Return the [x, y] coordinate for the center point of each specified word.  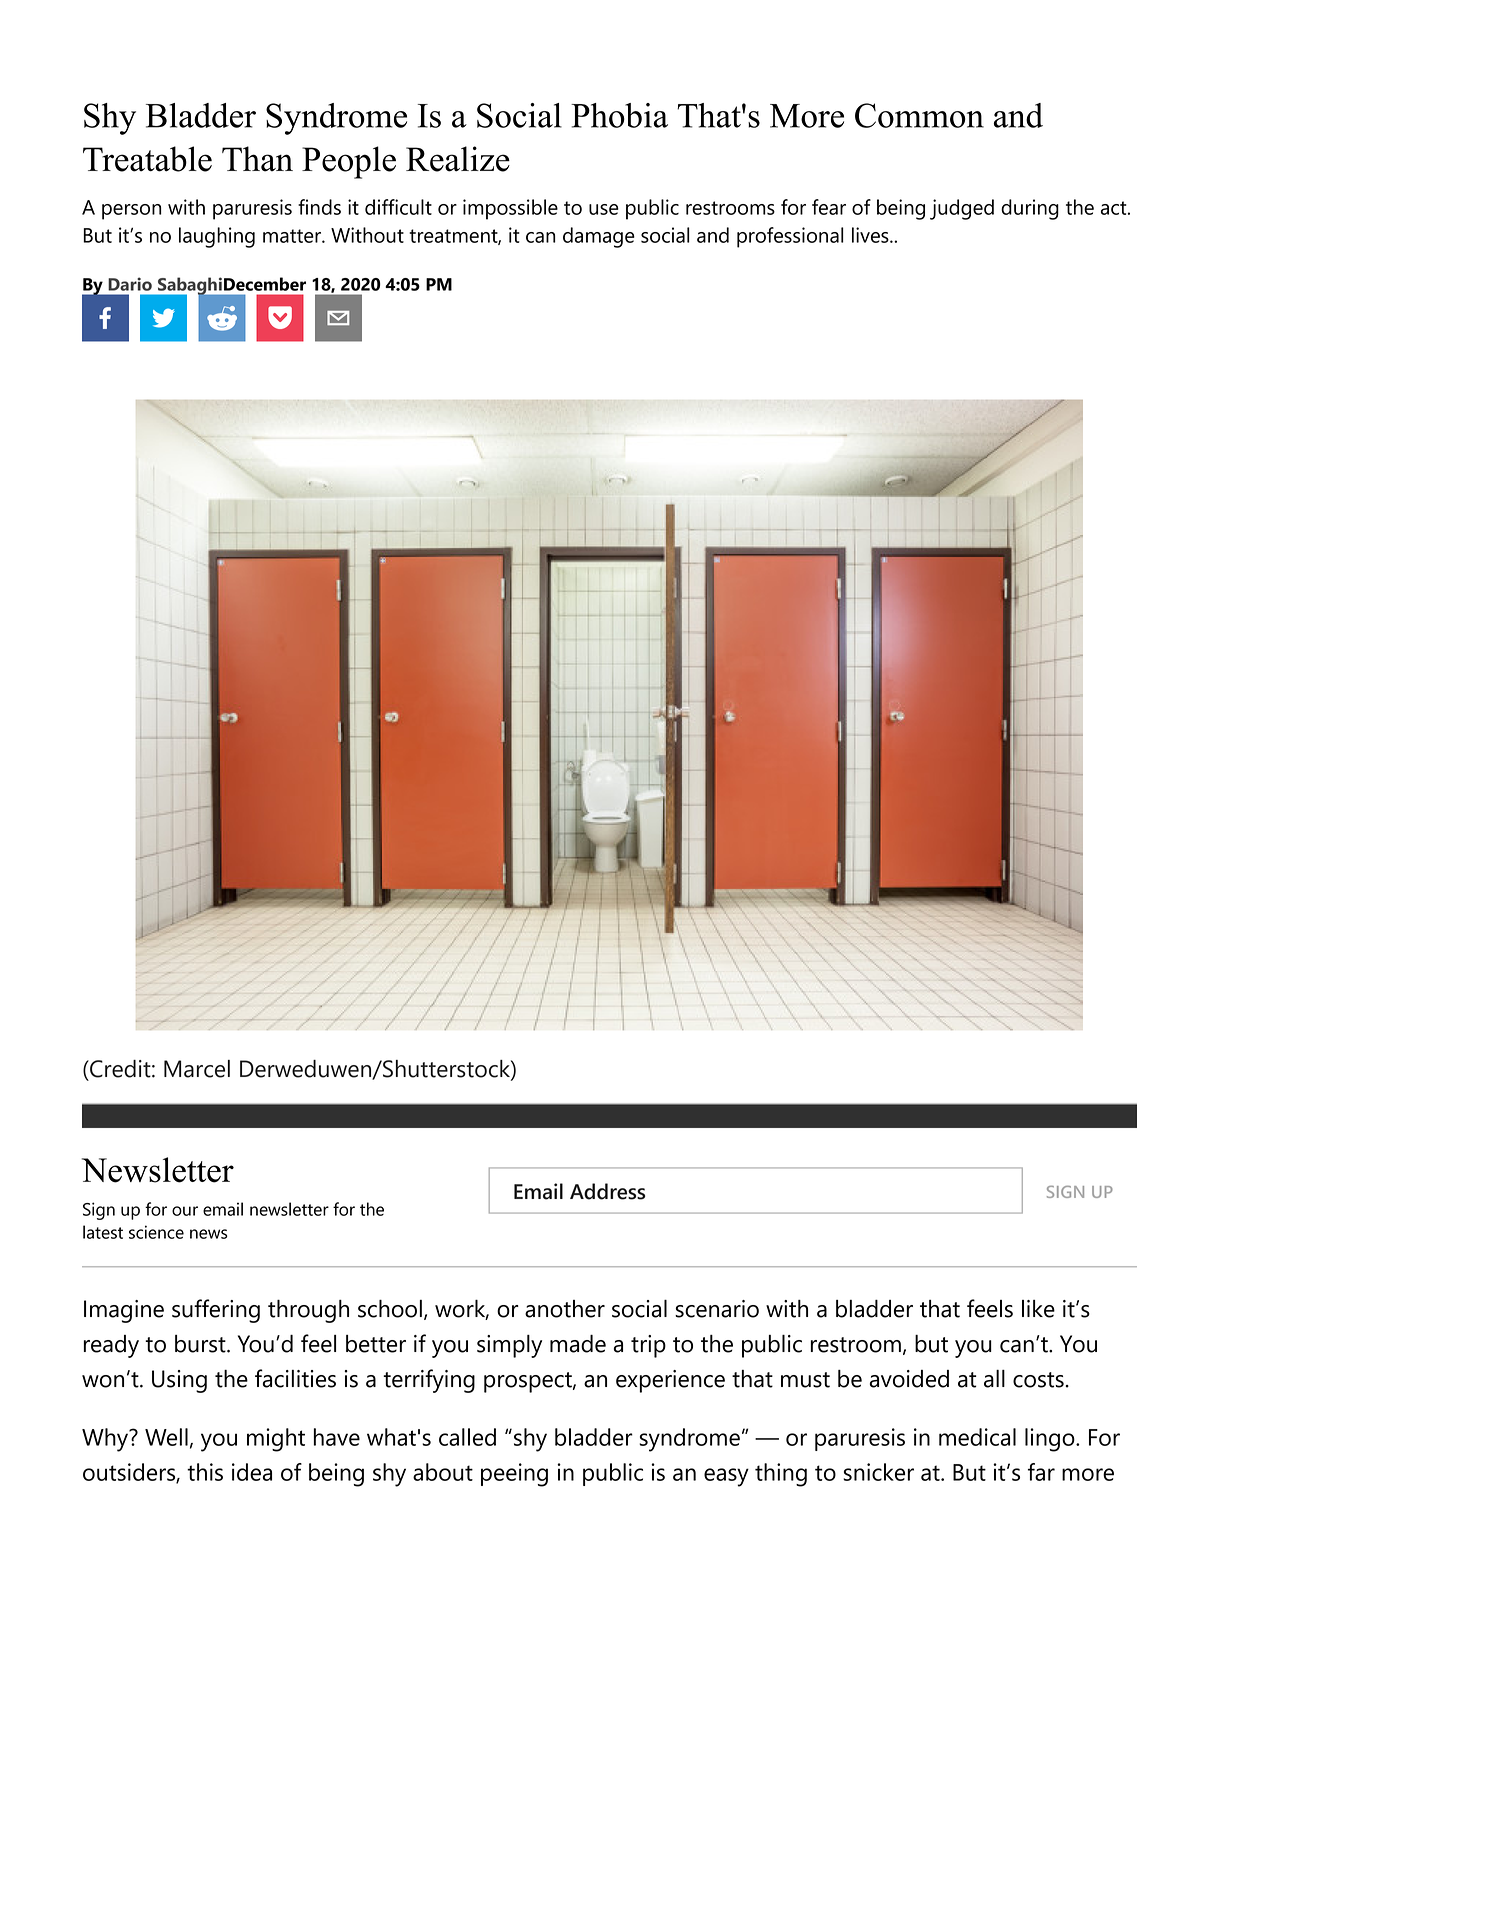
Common [919, 115]
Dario [130, 284]
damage [599, 237]
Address [607, 1191]
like [1038, 1309]
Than [257, 159]
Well [166, 1437]
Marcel [197, 1069]
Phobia [619, 115]
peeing [514, 1475]
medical [977, 1437]
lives [871, 235]
